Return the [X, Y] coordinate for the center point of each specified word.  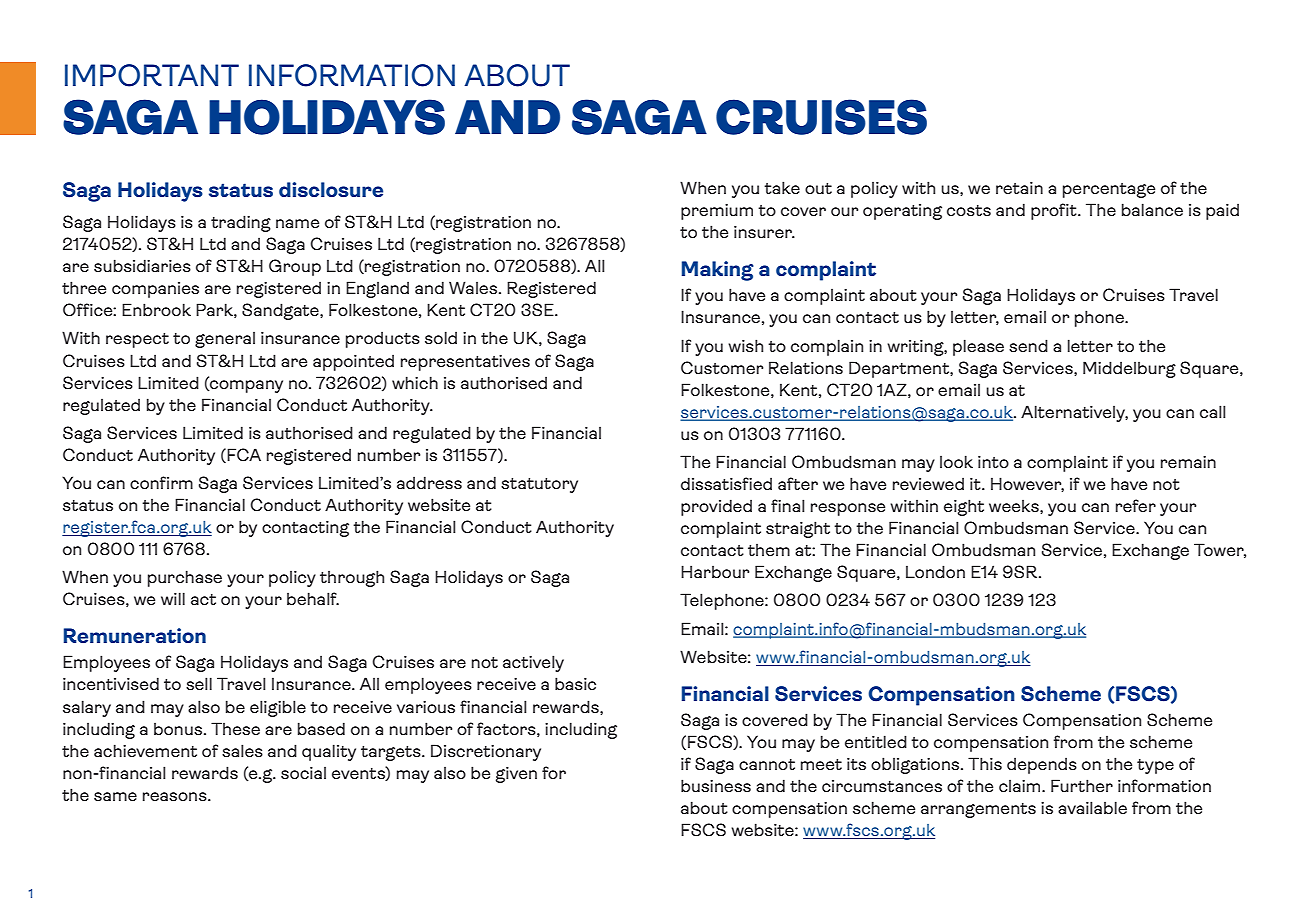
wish [745, 345]
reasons [176, 796]
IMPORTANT [152, 75]
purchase [185, 578]
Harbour [715, 571]
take [782, 187]
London [935, 571]
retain [1019, 188]
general [225, 340]
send [1028, 345]
